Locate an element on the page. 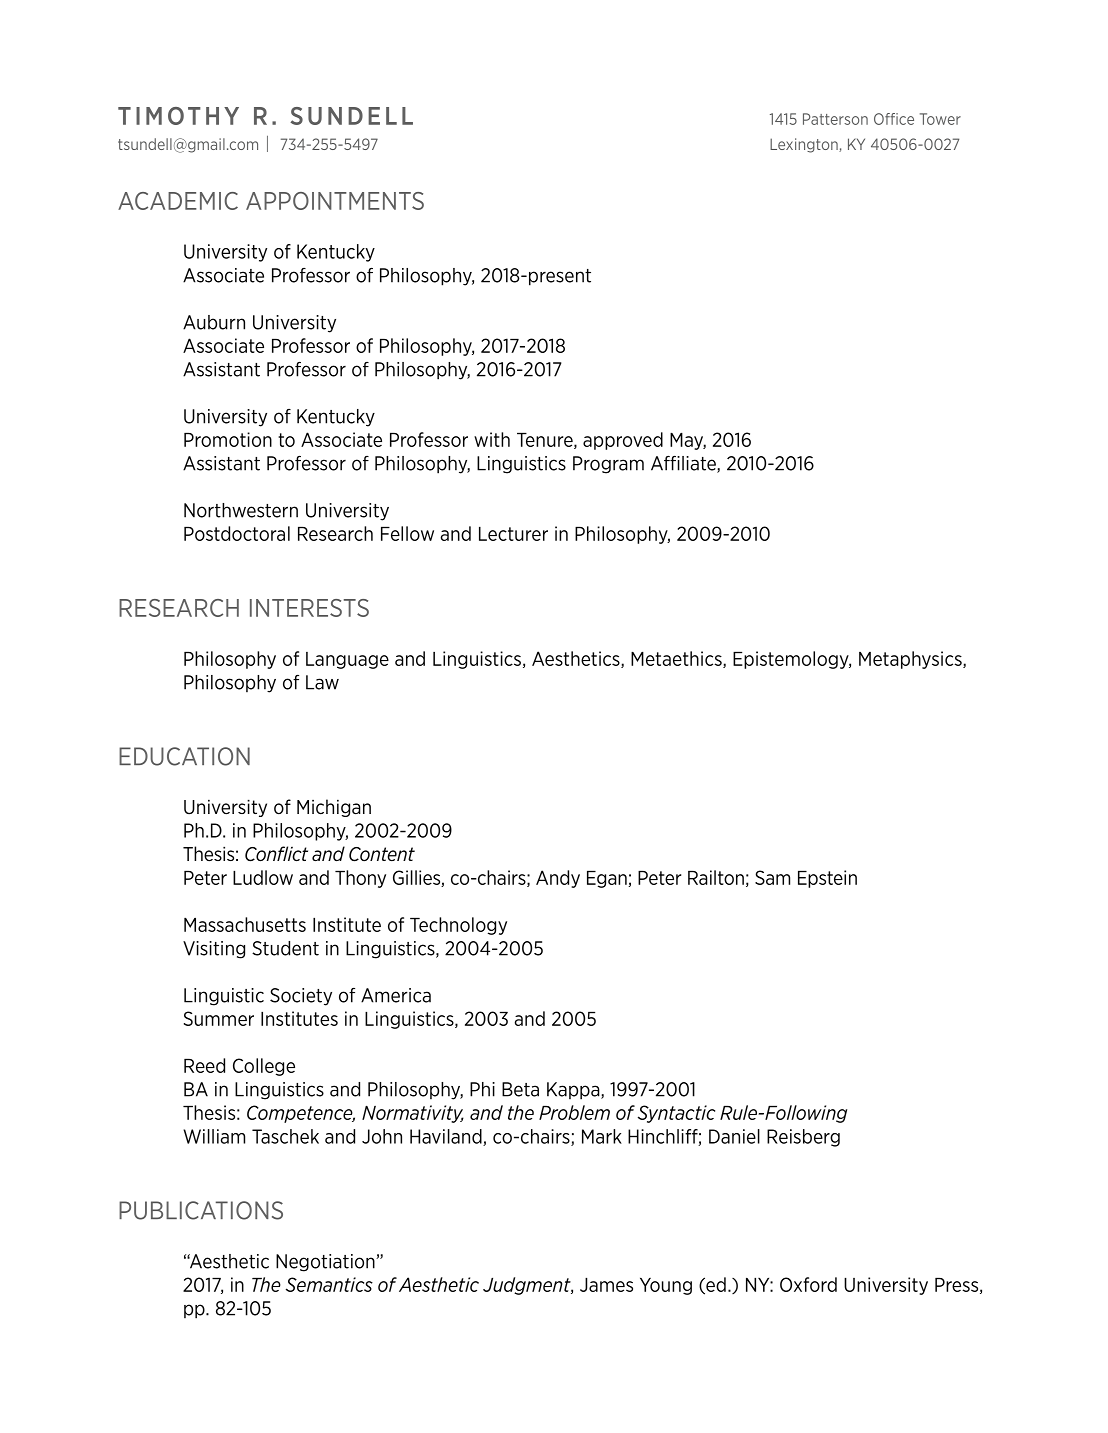  Lexington is located at coordinates (805, 145).
